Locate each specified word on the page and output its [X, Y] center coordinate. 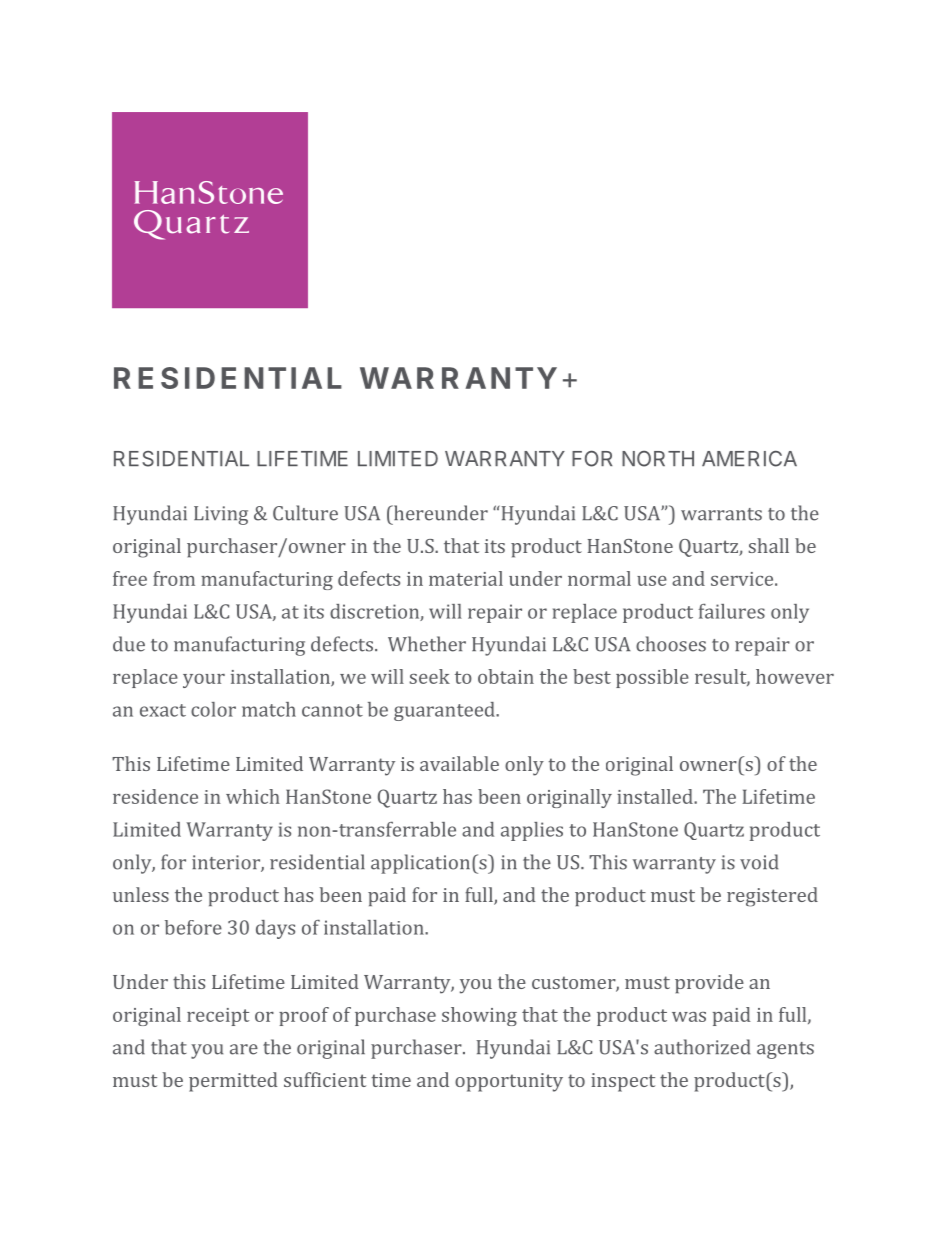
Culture [305, 513]
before [193, 927]
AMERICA [749, 459]
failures [732, 611]
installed [656, 796]
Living [221, 515]
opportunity [509, 1082]
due [129, 644]
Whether [427, 644]
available [459, 763]
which [253, 796]
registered [772, 897]
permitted [233, 1082]
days [275, 929]
